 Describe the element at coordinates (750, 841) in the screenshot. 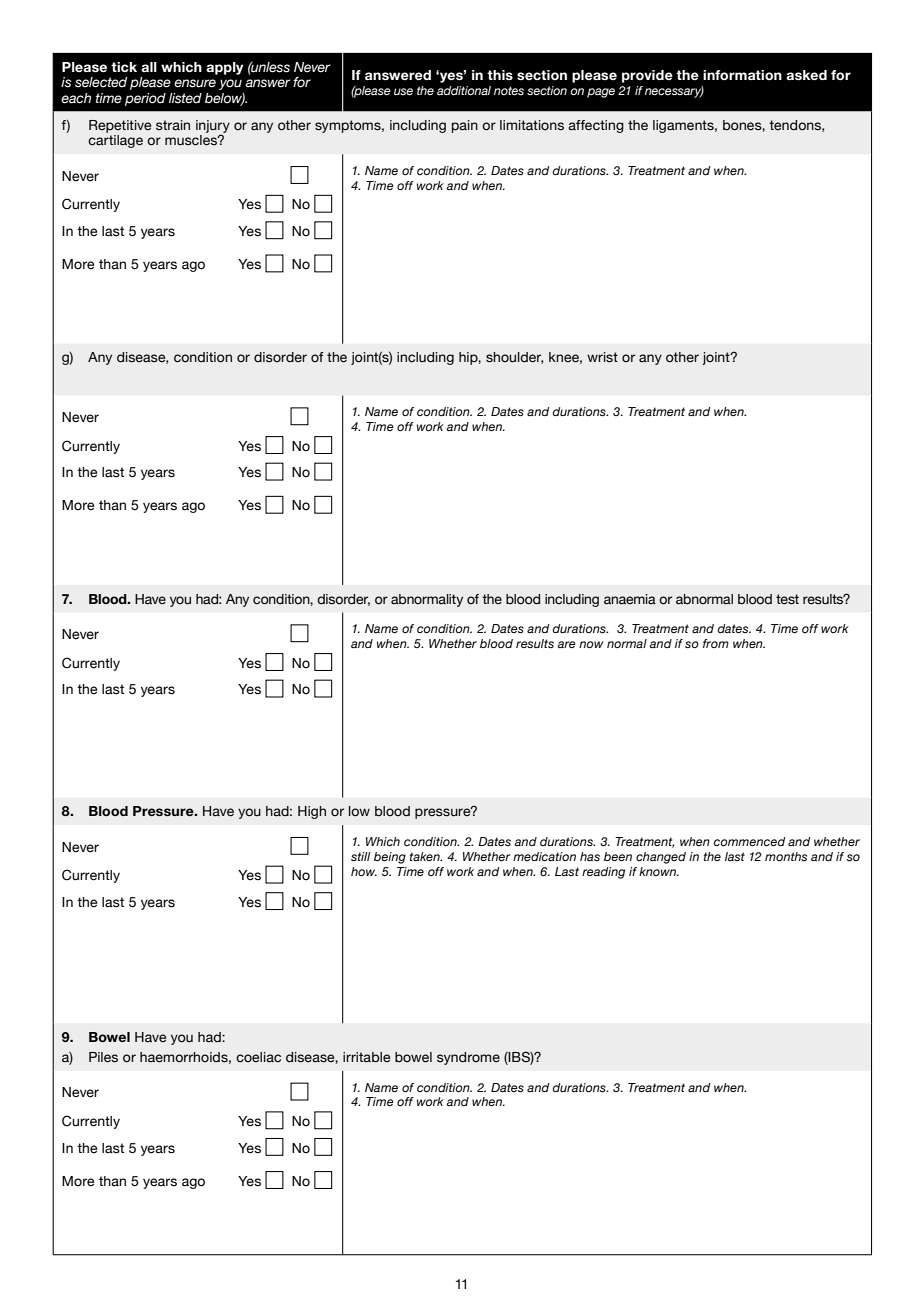

I see `commenced` at that location.
